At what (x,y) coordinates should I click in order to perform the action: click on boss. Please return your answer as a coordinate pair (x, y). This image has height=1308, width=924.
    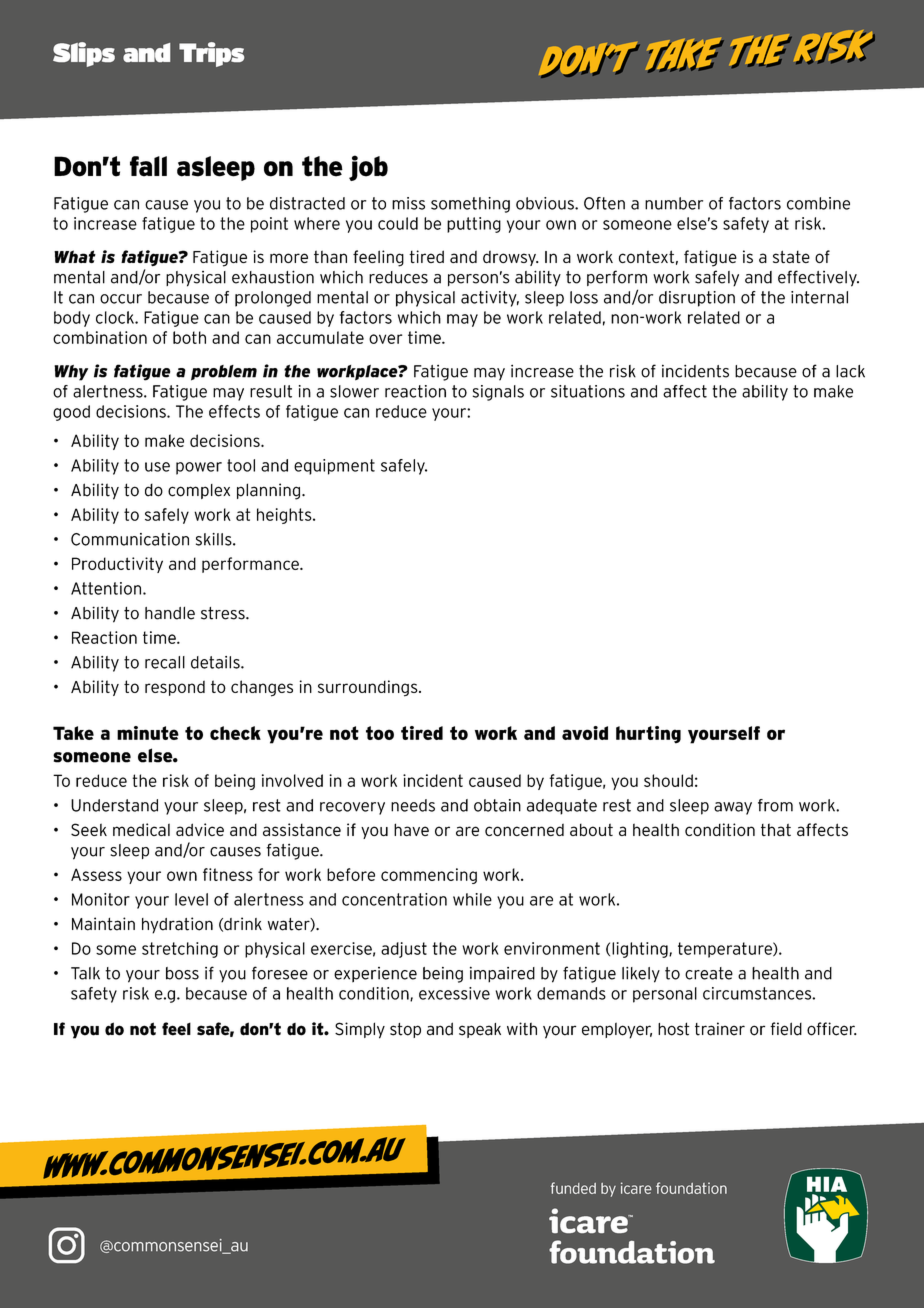
    Looking at the image, I should click on (182, 973).
